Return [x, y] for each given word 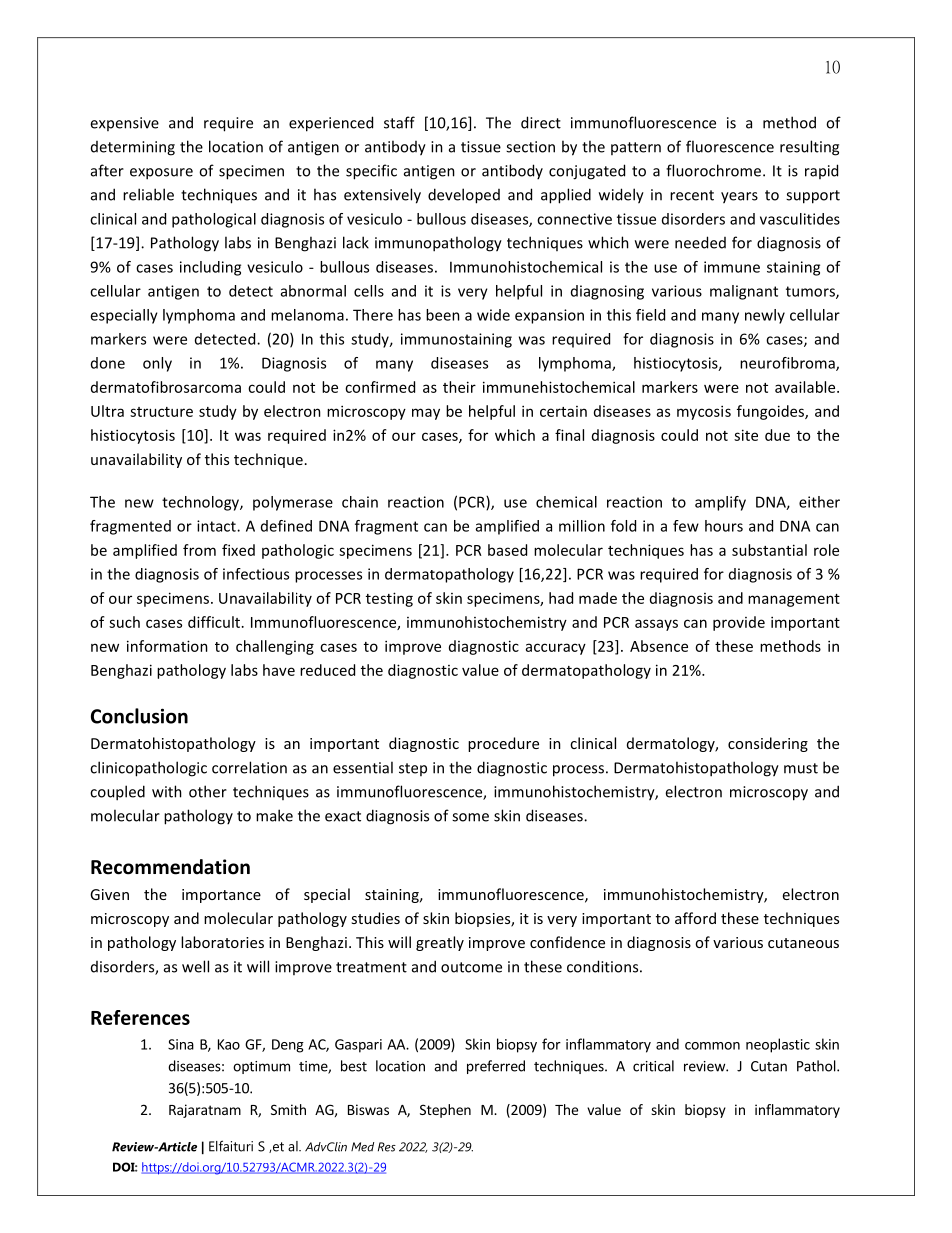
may [426, 414]
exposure [161, 174]
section [530, 147]
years [739, 198]
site [746, 435]
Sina [181, 1044]
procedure [503, 744]
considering [768, 744]
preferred [496, 1067]
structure [161, 412]
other [208, 791]
